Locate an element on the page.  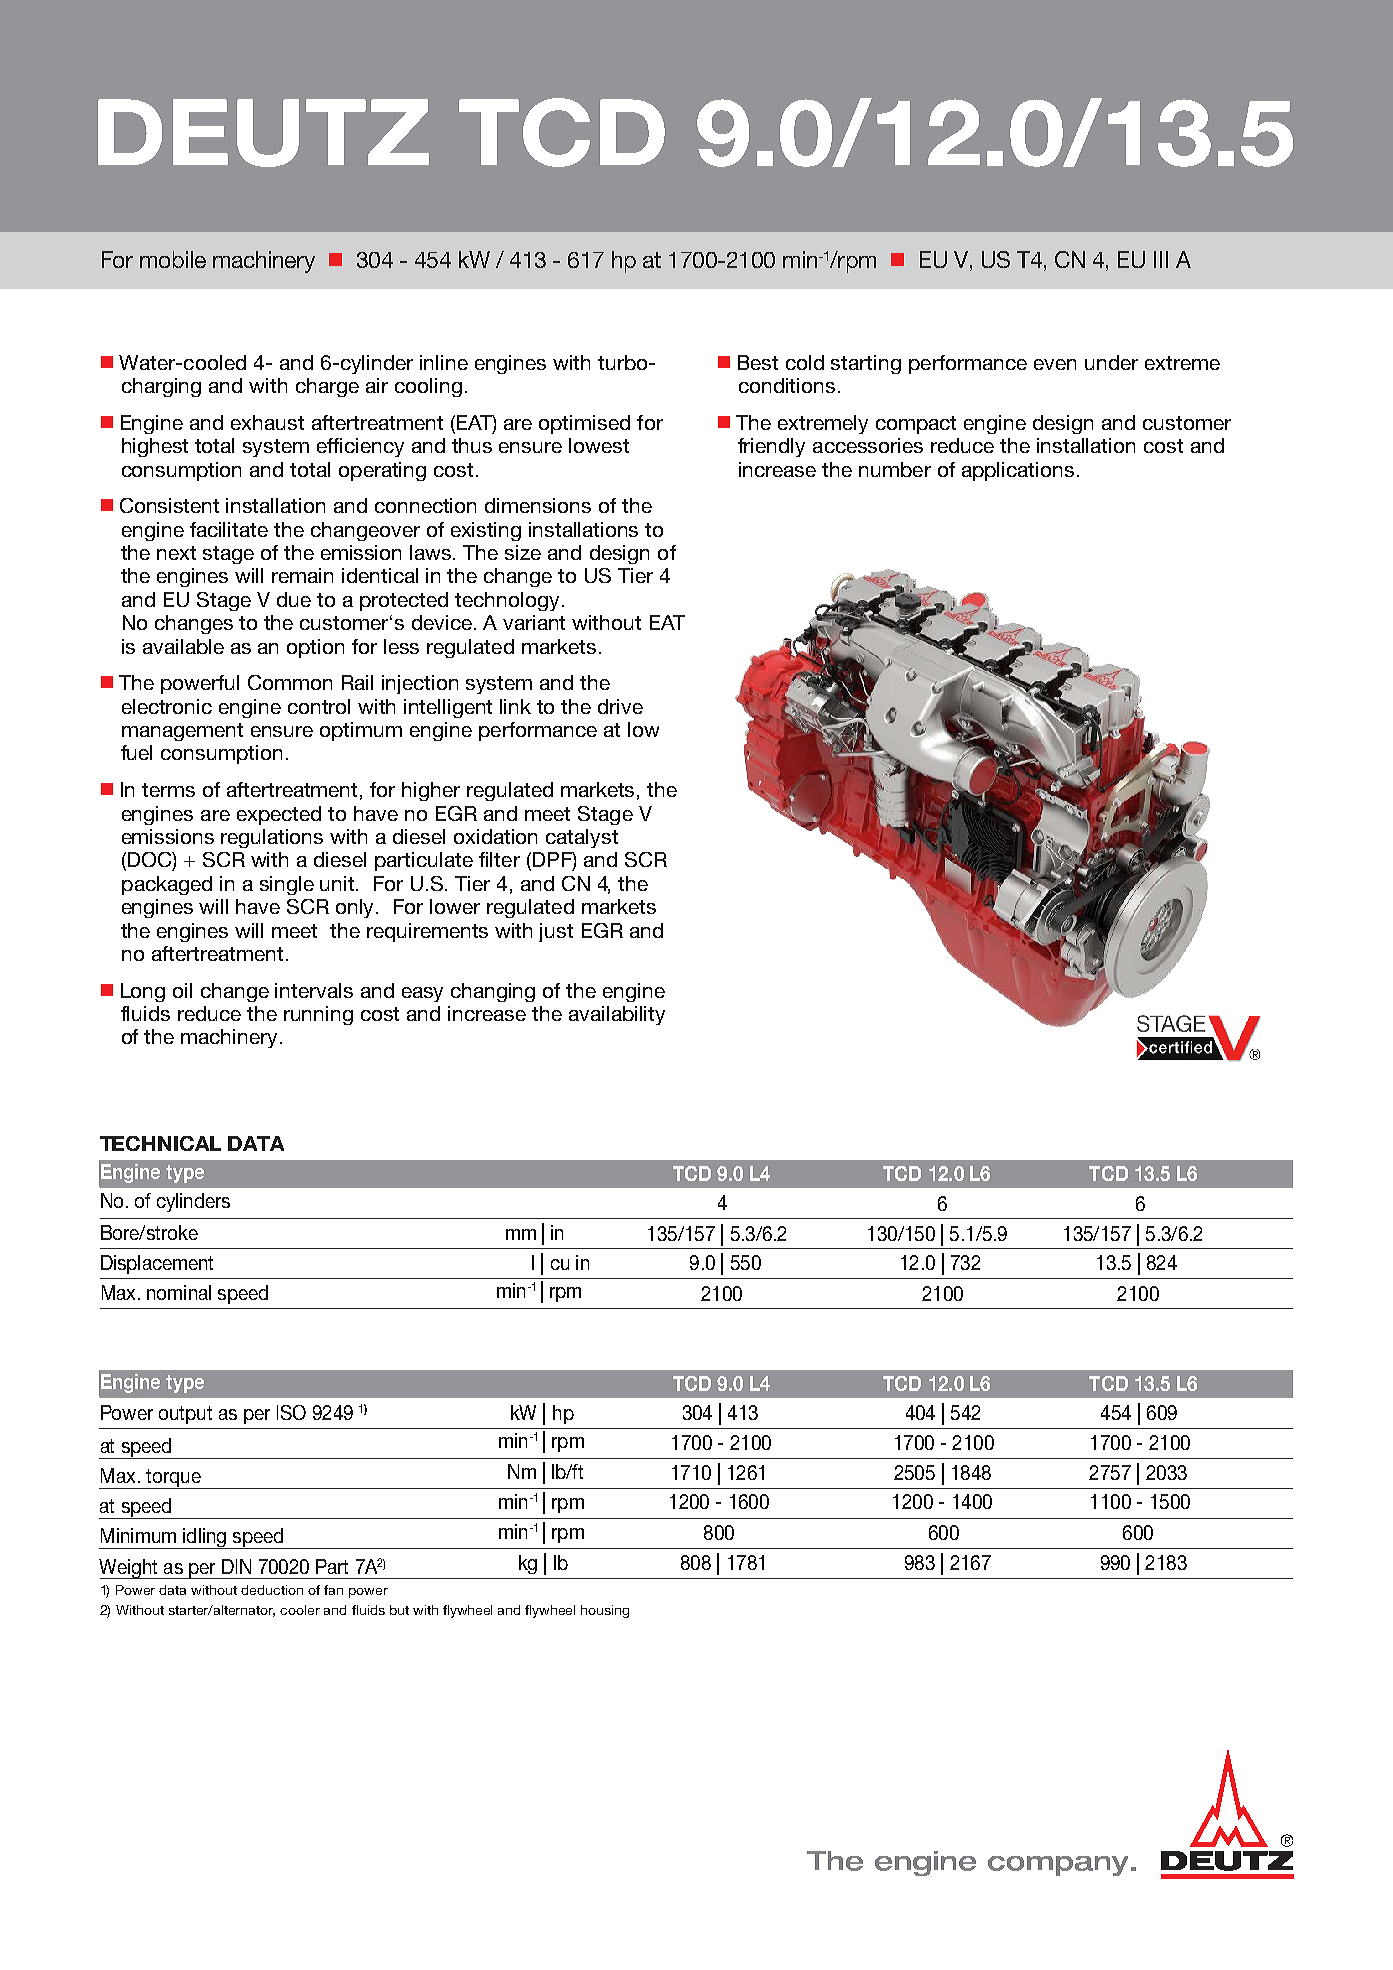
drive is located at coordinates (620, 706).
